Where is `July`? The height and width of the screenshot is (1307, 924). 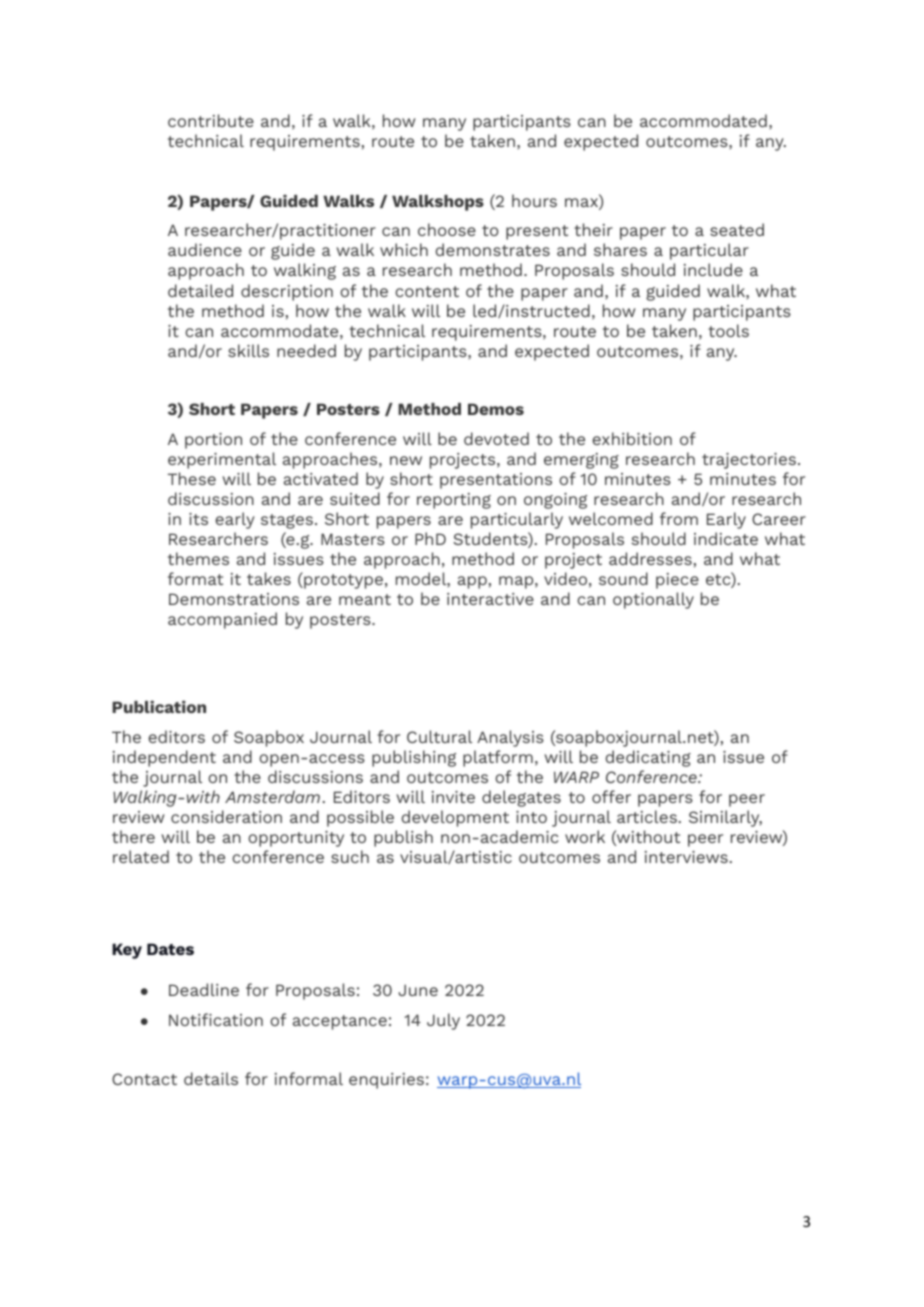
July is located at coordinates (443, 1021).
